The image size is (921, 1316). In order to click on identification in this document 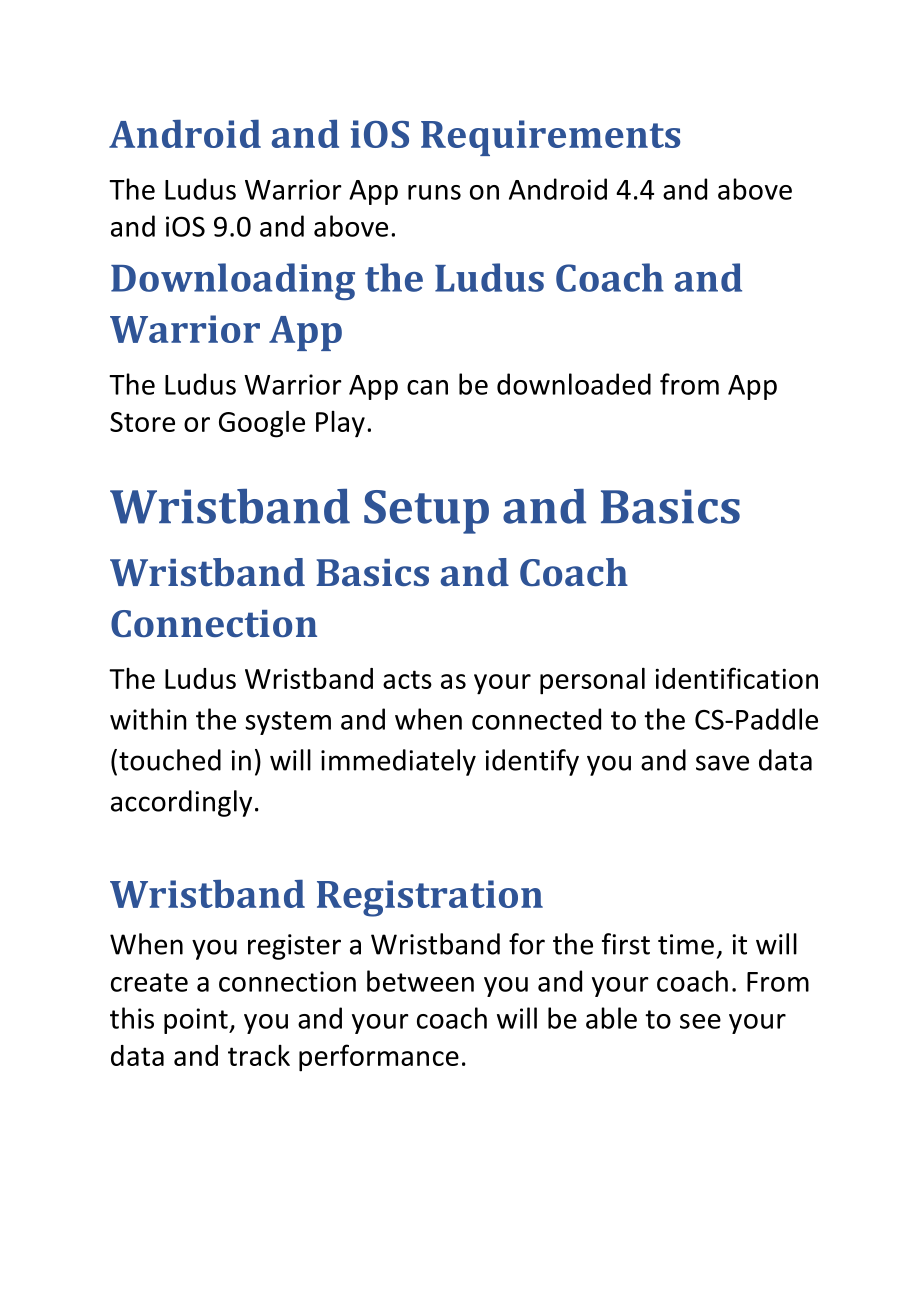, I will do `click(736, 678)`.
